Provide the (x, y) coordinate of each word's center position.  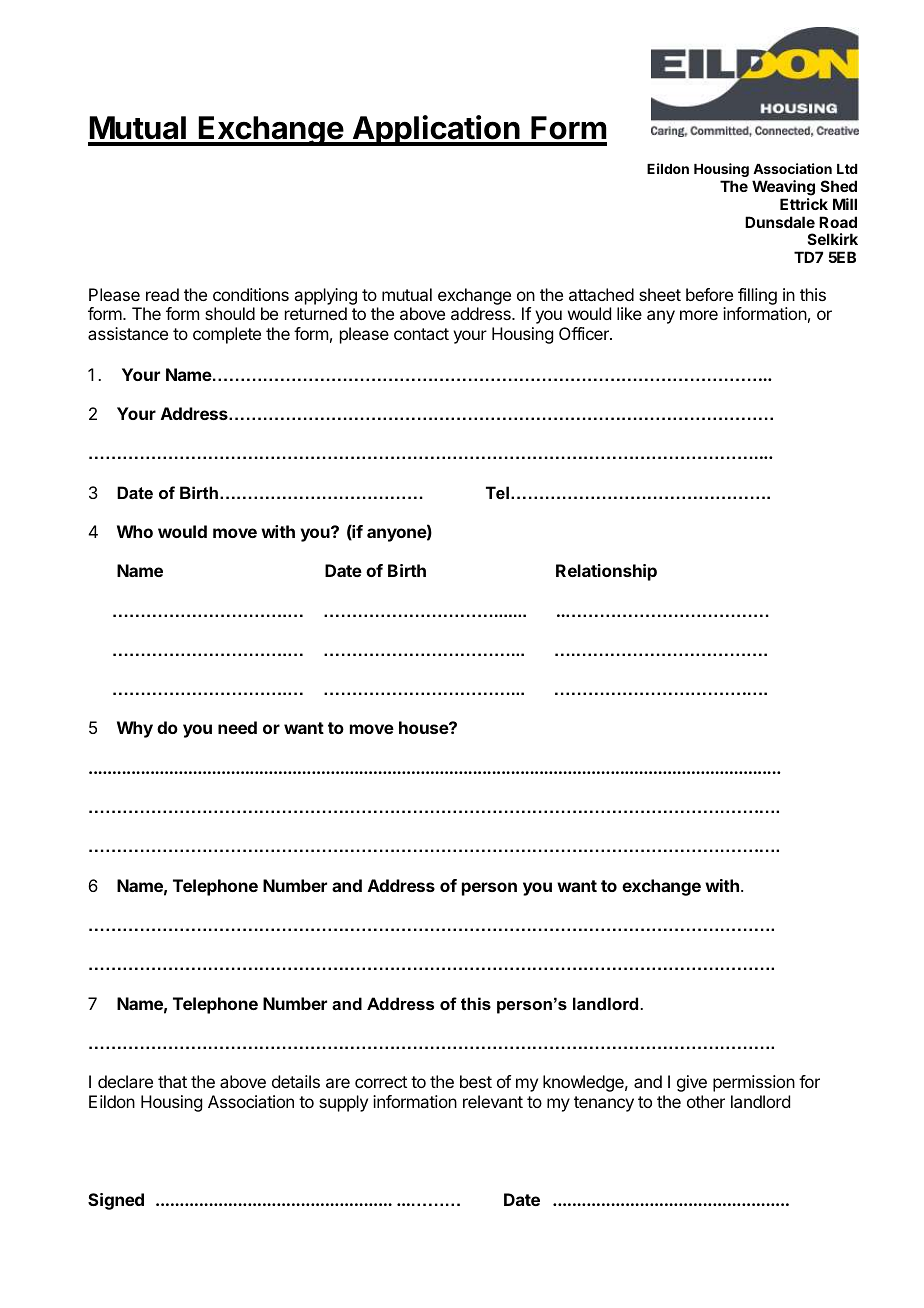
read (162, 294)
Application (436, 130)
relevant (493, 1101)
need (237, 727)
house (424, 727)
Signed (116, 1201)
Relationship (606, 572)
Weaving (783, 188)
